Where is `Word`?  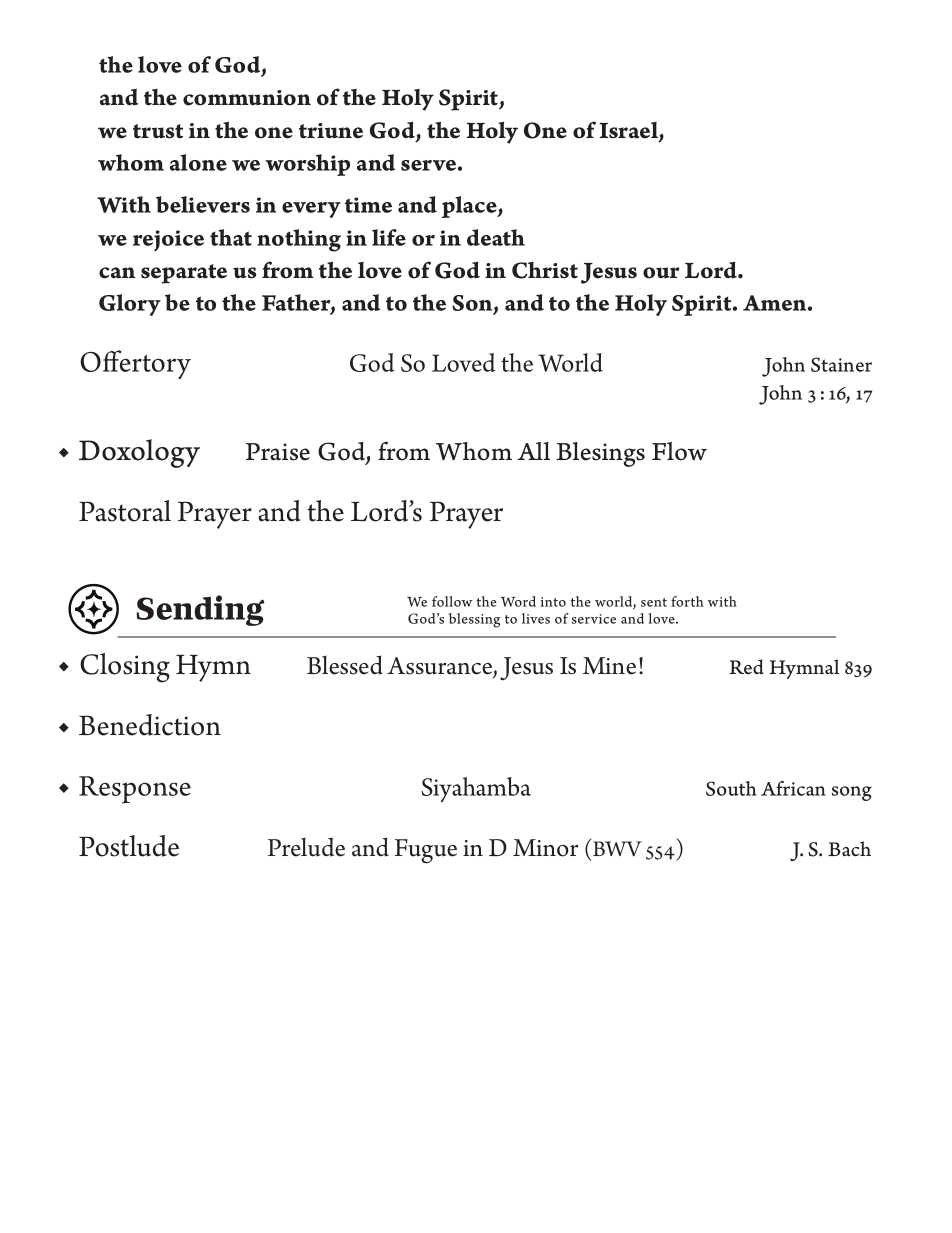
Word is located at coordinates (518, 601).
